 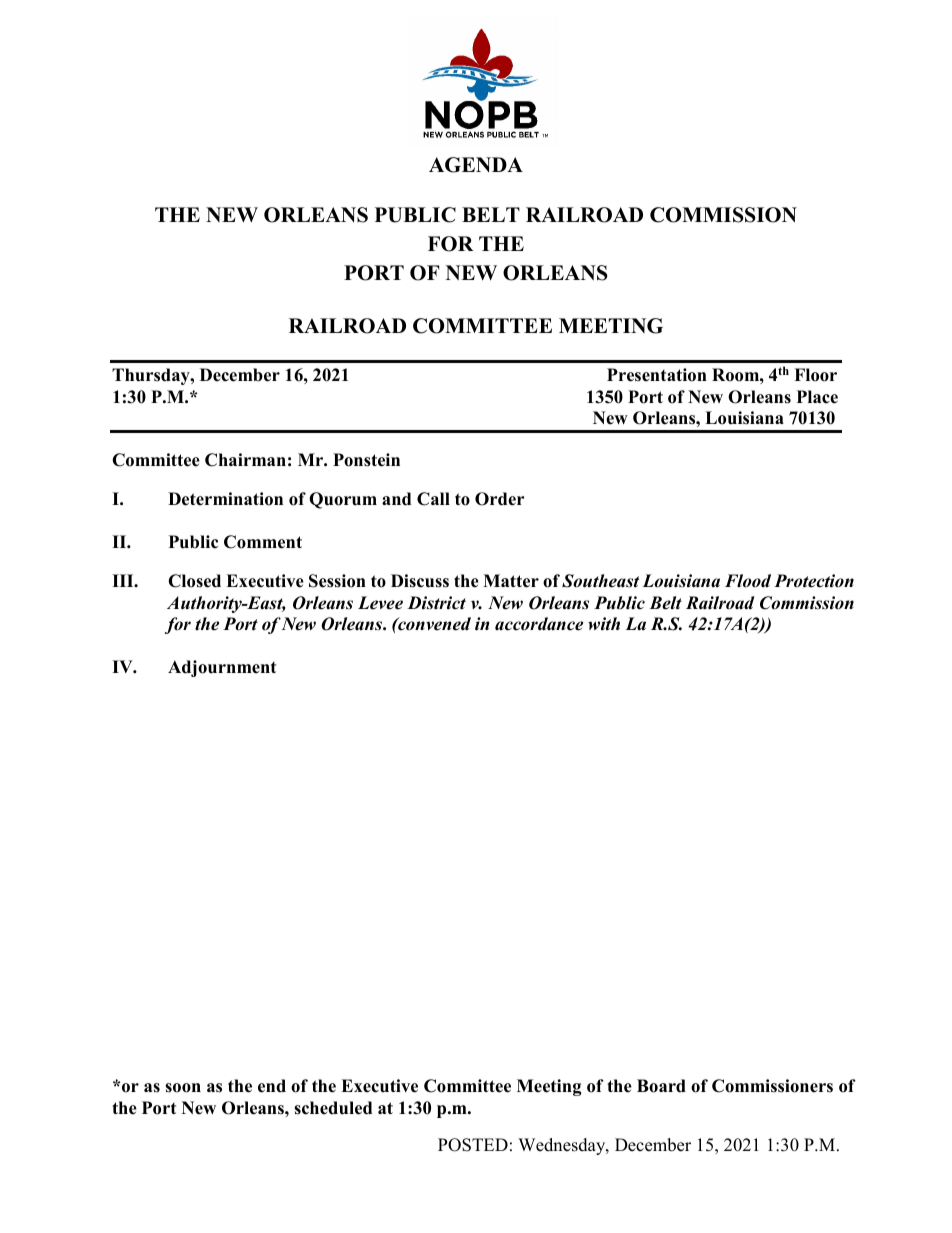 I want to click on scheduled, so click(x=333, y=1108).
